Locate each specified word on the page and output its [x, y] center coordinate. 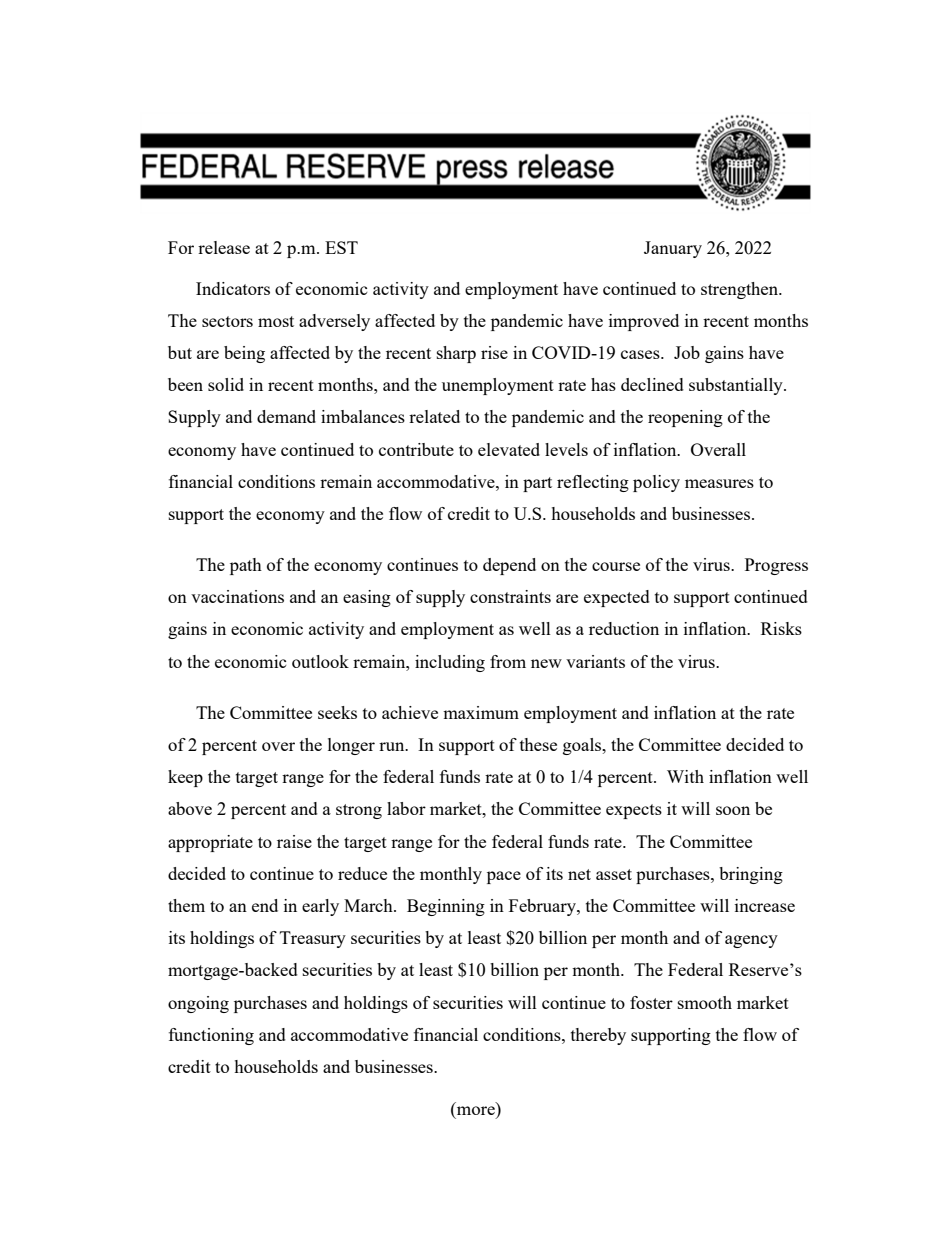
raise [294, 841]
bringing [751, 875]
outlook [320, 661]
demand [286, 416]
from [508, 661]
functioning [211, 1036]
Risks [781, 628]
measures [719, 483]
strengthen [741, 290]
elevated [509, 449]
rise [494, 352]
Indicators [233, 288]
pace [504, 877]
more [476, 1110]
